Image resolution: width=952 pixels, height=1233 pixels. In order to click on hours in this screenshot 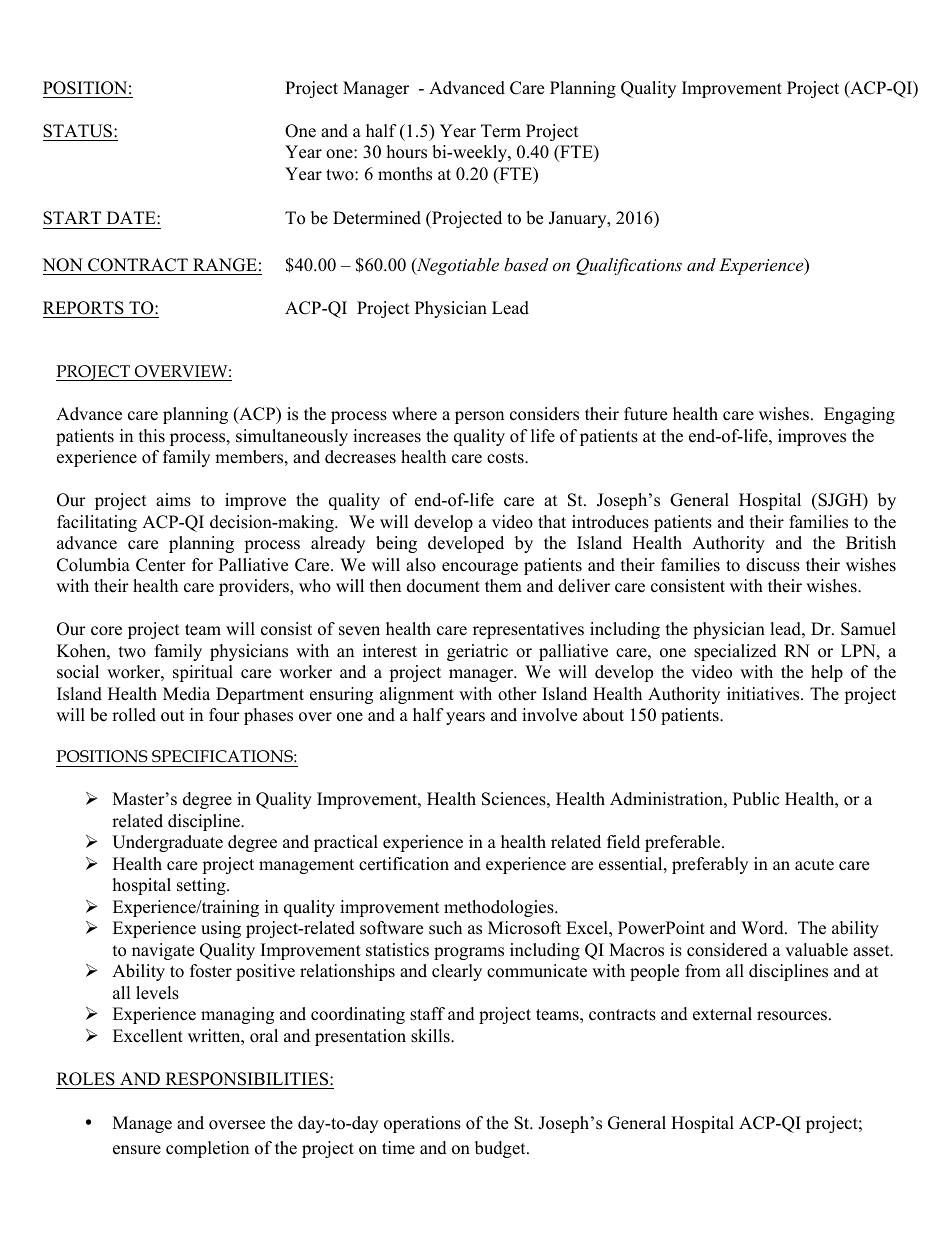, I will do `click(407, 152)`.
